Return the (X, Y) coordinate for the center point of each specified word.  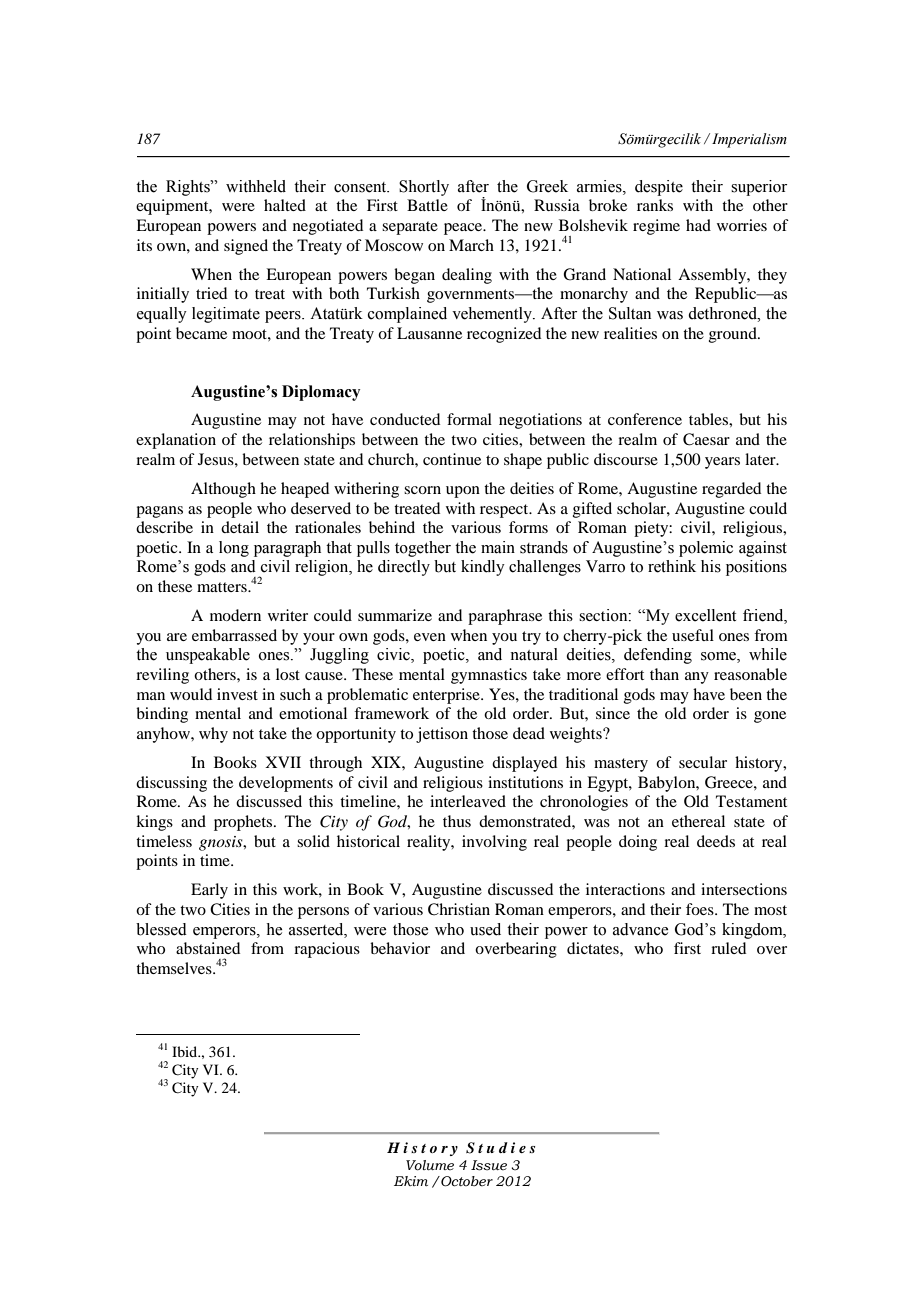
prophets (244, 823)
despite (659, 188)
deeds (716, 841)
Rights (189, 188)
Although (223, 490)
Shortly (424, 188)
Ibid (186, 1051)
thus (457, 821)
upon (463, 492)
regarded (731, 490)
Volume (430, 1165)
